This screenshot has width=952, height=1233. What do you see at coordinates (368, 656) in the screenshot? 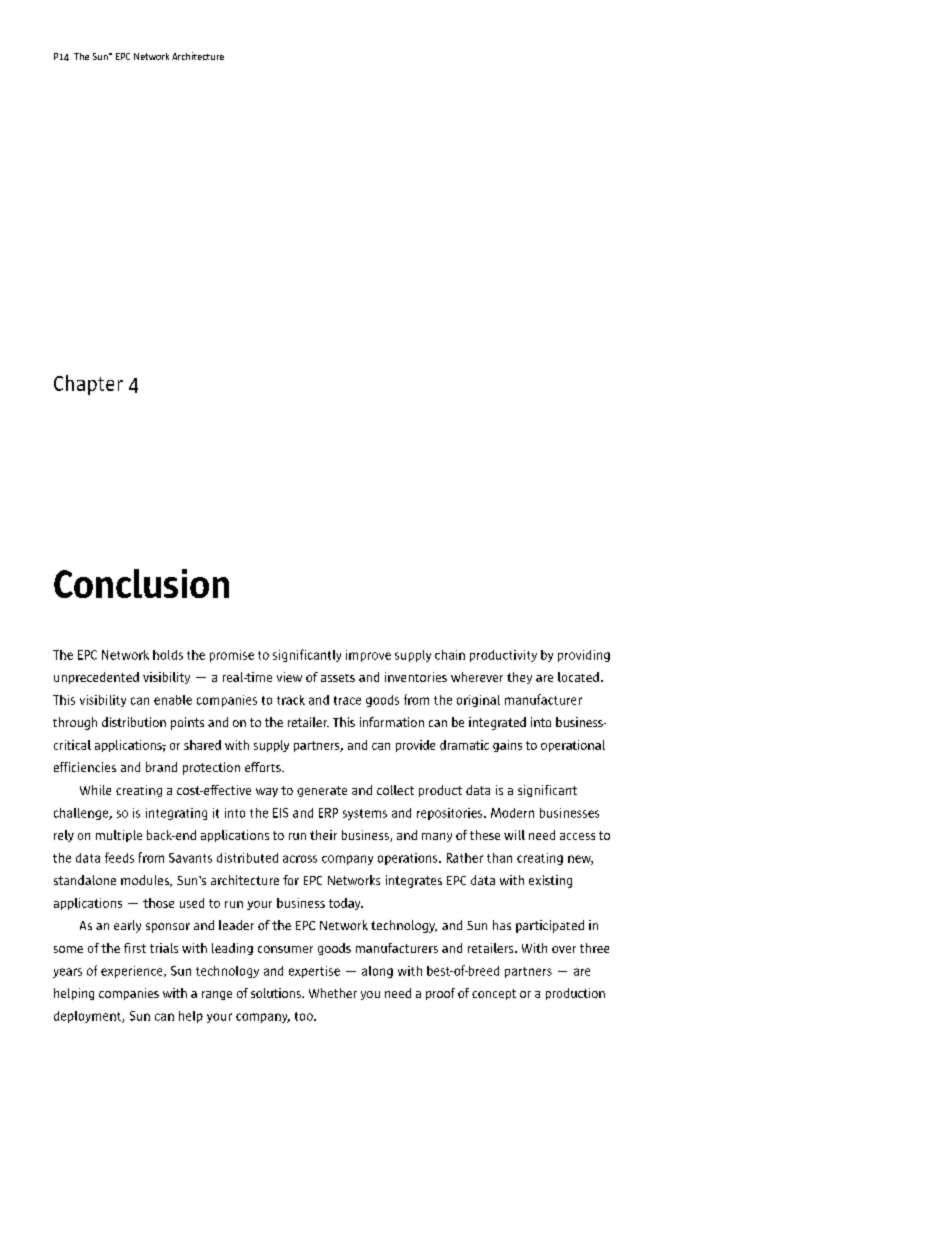
I see `improve` at bounding box center [368, 656].
